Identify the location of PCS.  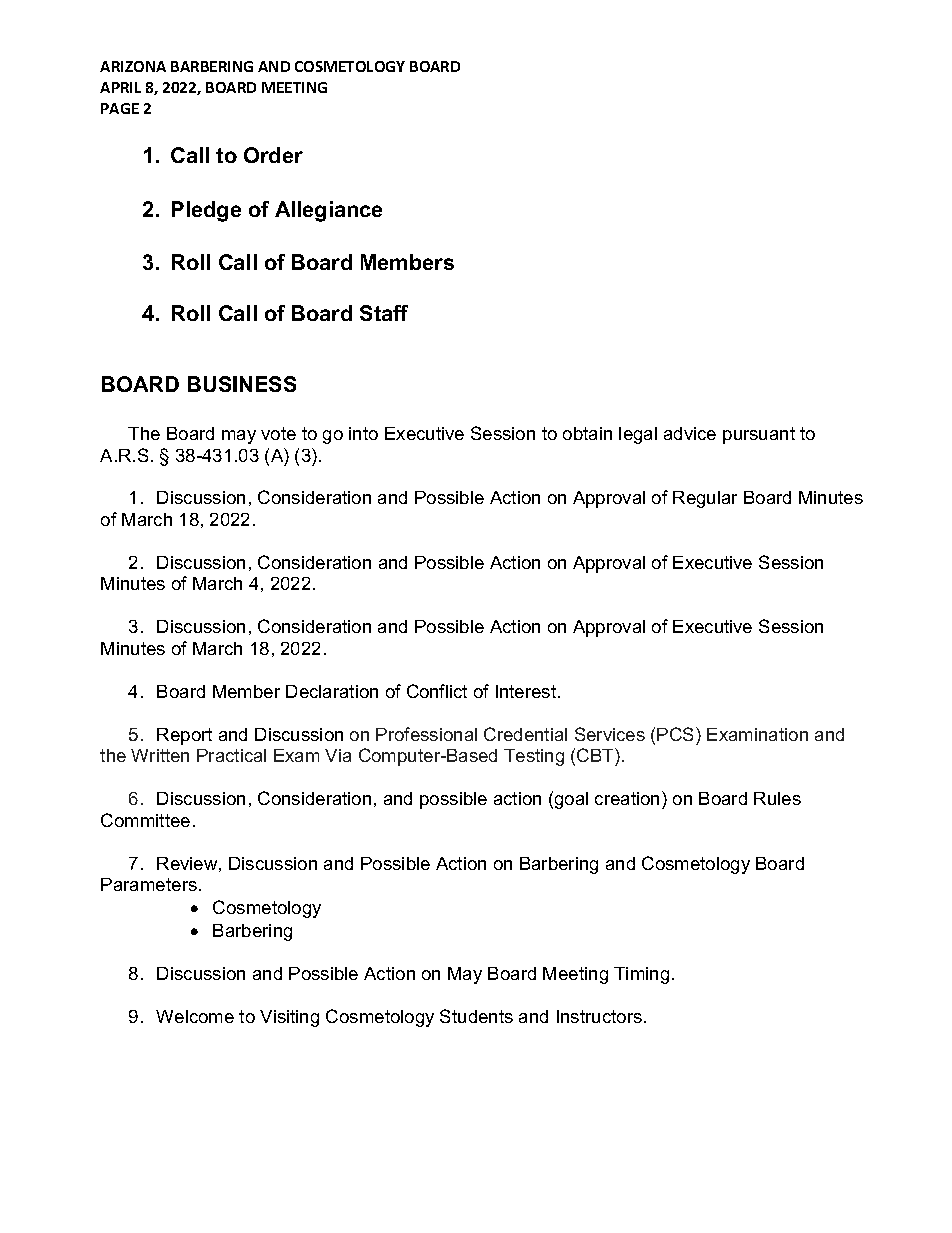
(677, 734).
